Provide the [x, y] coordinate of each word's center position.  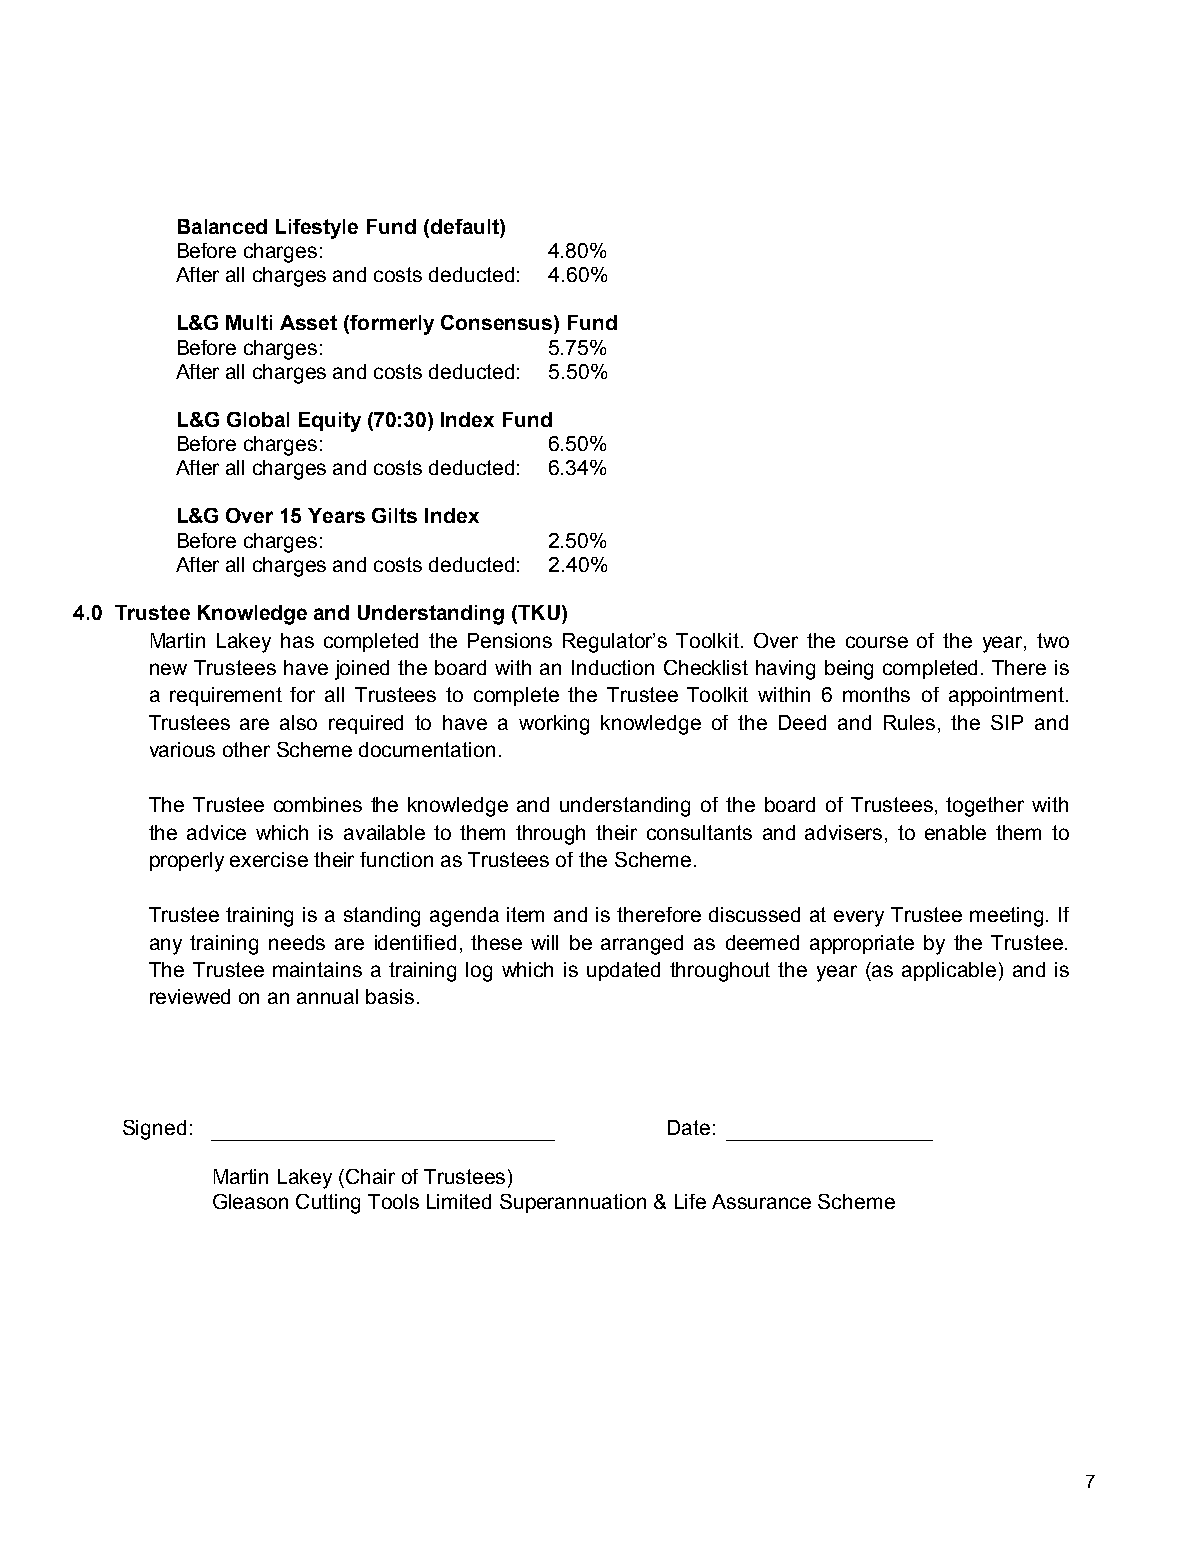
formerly [392, 325]
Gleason [250, 1201]
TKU [538, 612]
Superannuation [573, 1203]
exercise [269, 859]
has [297, 640]
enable [955, 832]
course [877, 642]
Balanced [222, 226]
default [464, 226]
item [525, 914]
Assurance [761, 1201]
